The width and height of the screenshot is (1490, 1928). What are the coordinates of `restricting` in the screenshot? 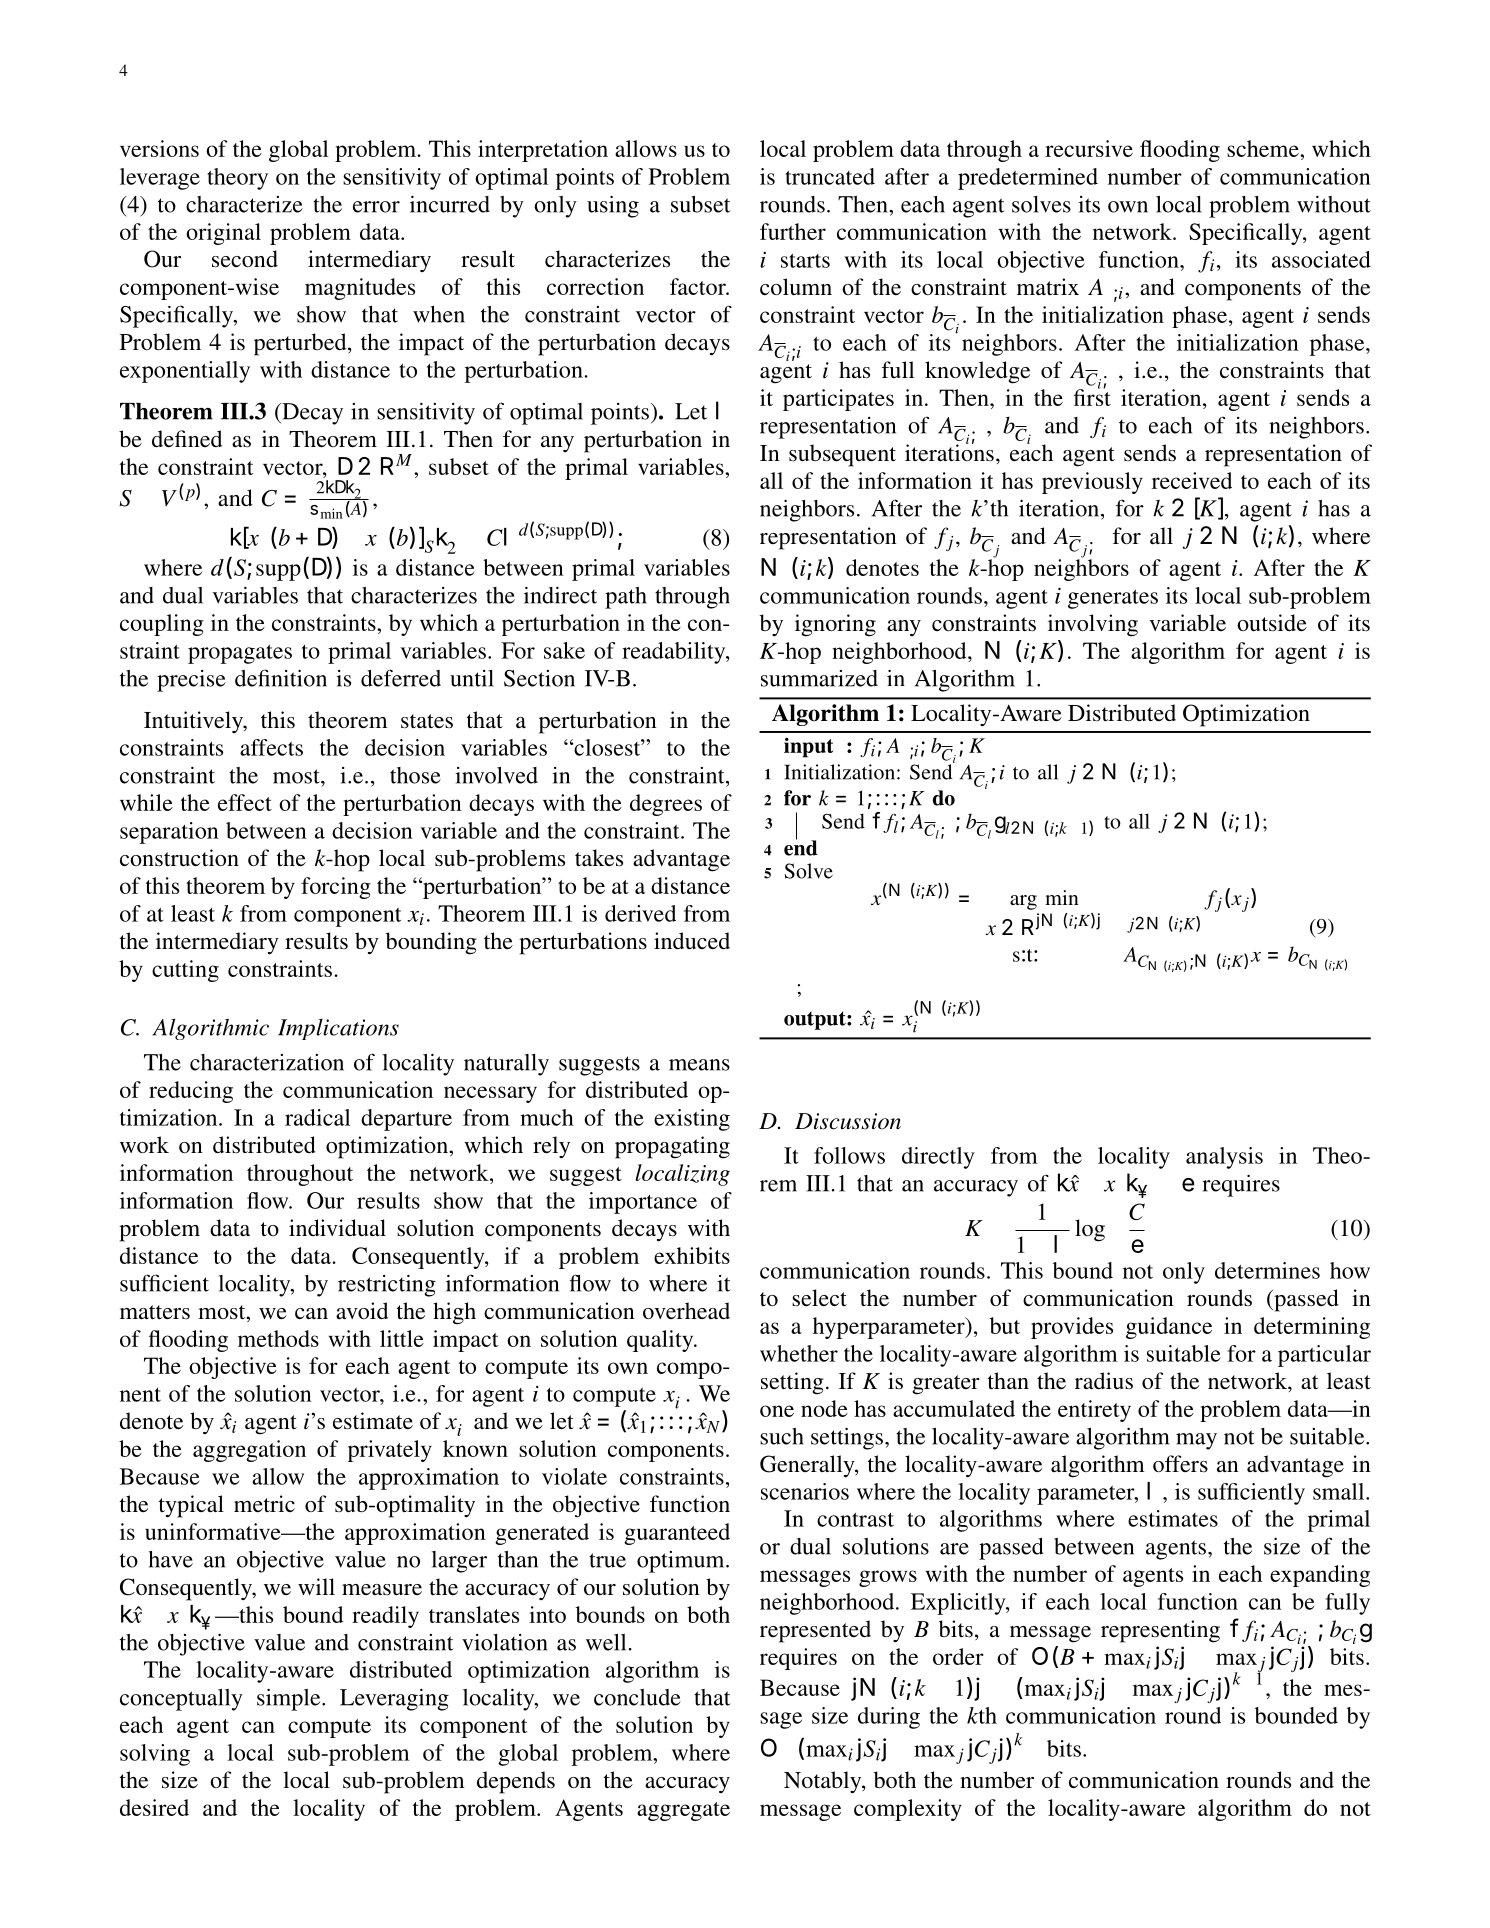 It's located at (387, 1285).
